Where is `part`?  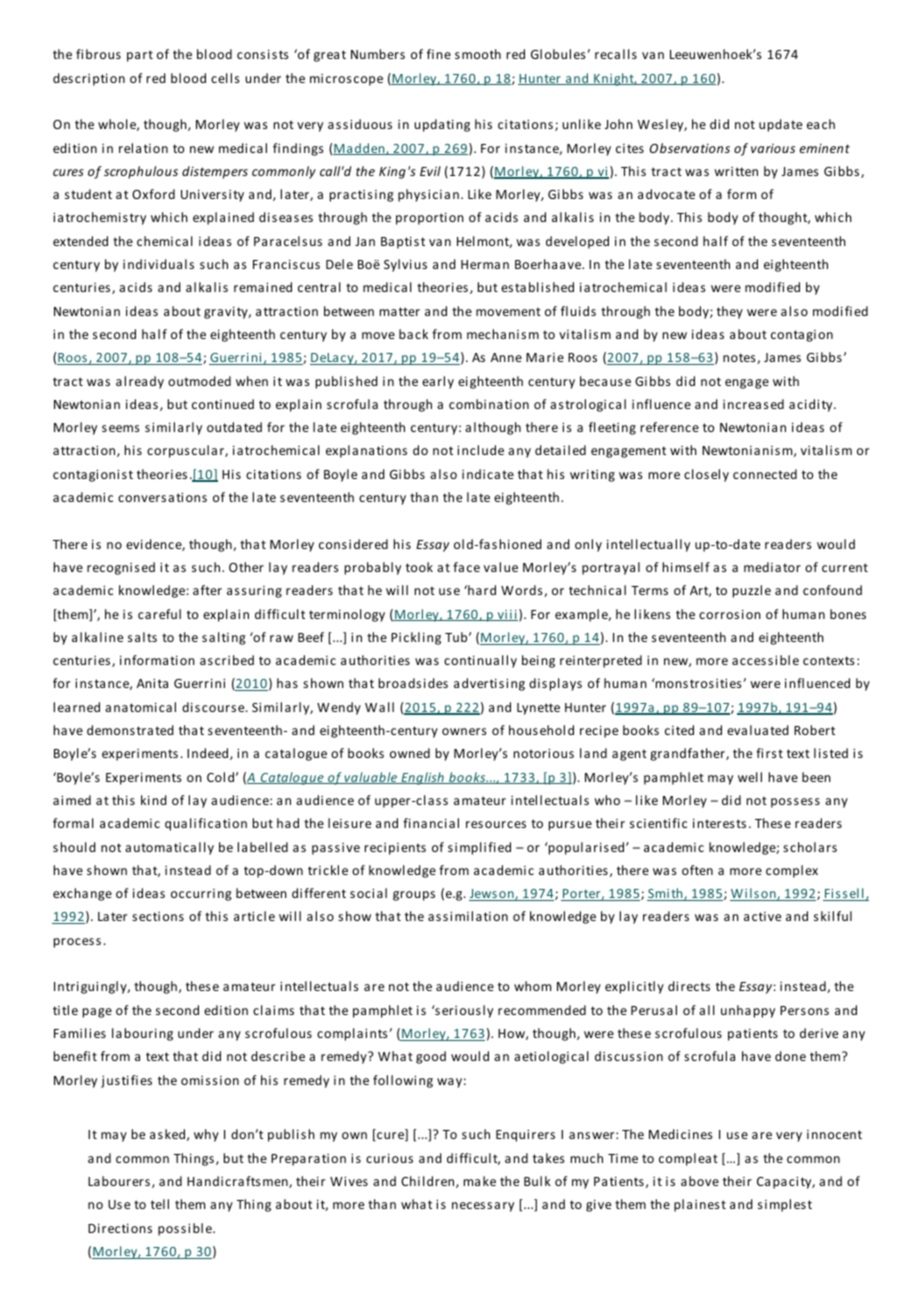 part is located at coordinates (140, 56).
